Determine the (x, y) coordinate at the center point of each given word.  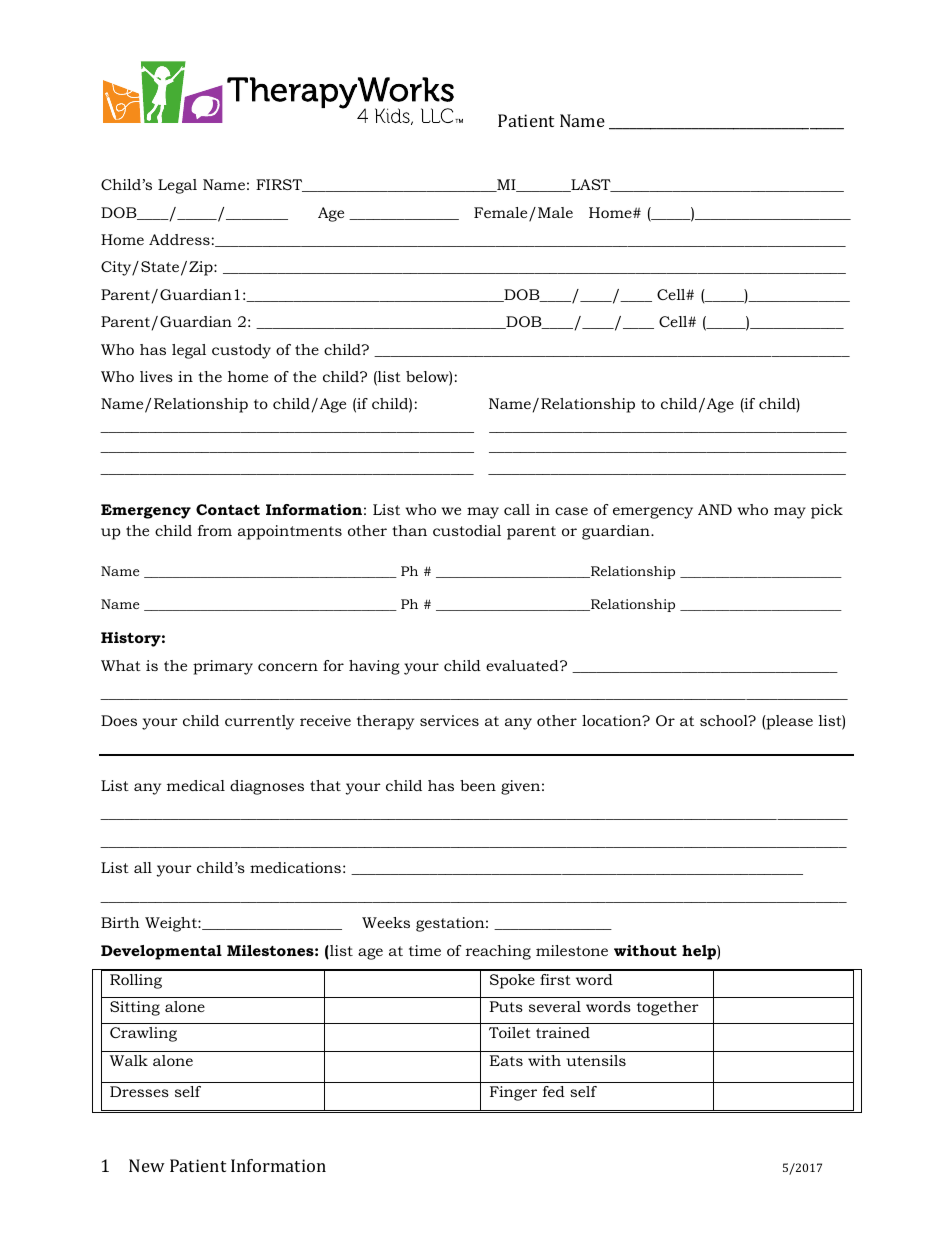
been (478, 785)
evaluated (523, 665)
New (147, 1165)
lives (156, 376)
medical (196, 785)
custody (241, 351)
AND (715, 509)
